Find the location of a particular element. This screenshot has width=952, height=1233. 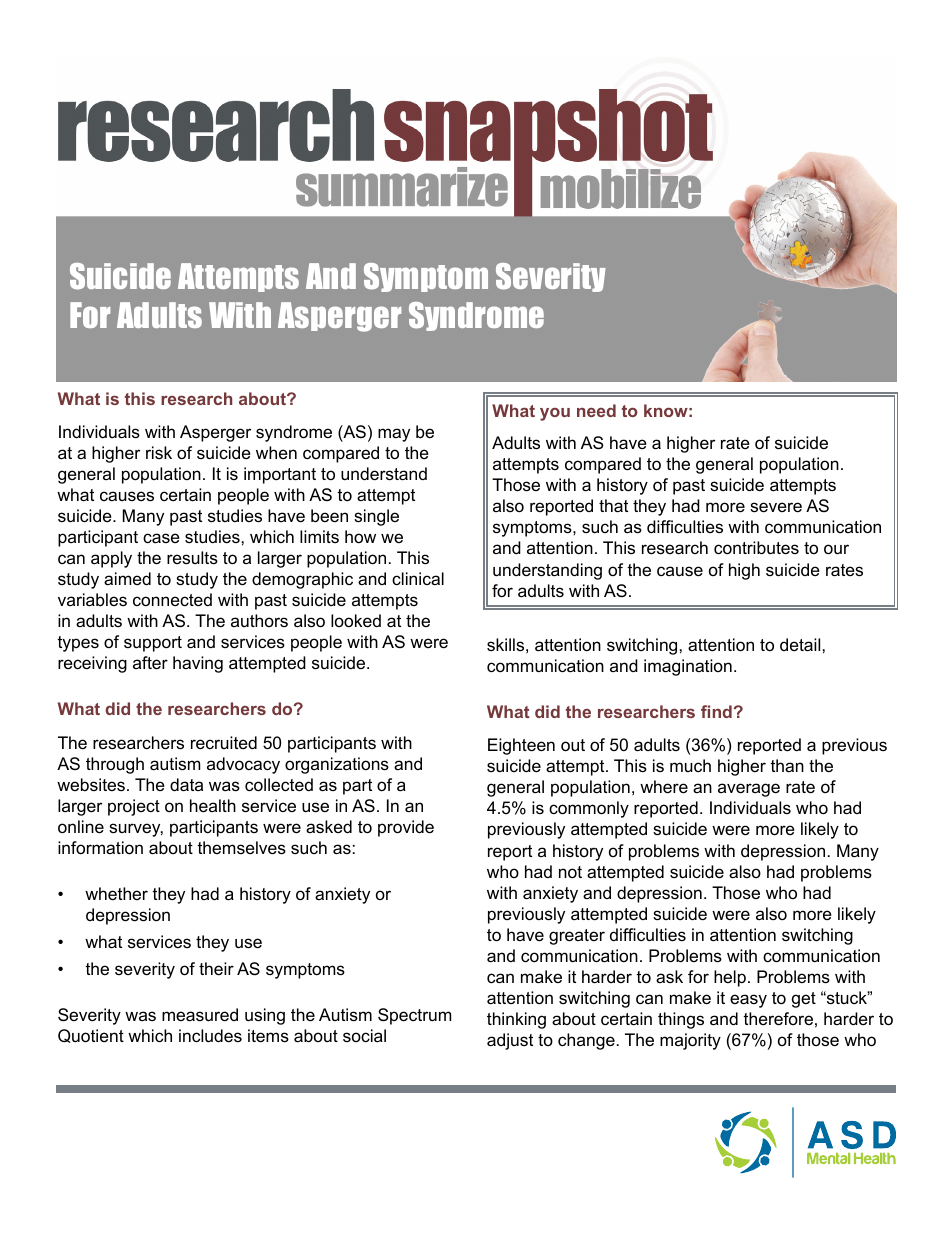

risk is located at coordinates (159, 452).
